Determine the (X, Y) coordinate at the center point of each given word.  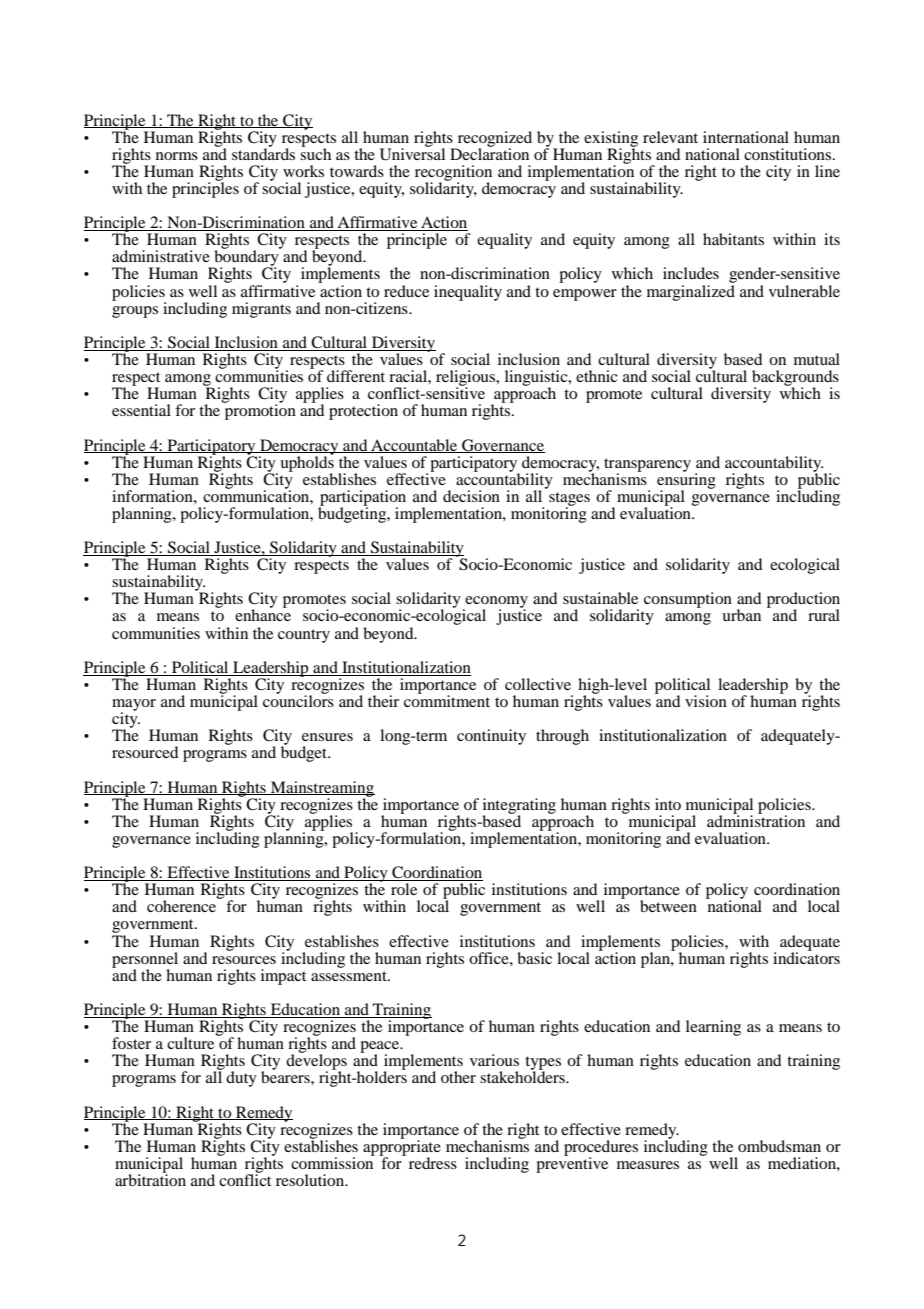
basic (534, 958)
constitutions (789, 154)
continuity (491, 737)
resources (244, 960)
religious (467, 379)
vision (706, 701)
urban (741, 615)
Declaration (489, 153)
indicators (806, 956)
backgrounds (795, 379)
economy (496, 603)
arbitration (150, 1179)
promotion (259, 411)
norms (177, 156)
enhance (263, 614)
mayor (134, 706)
